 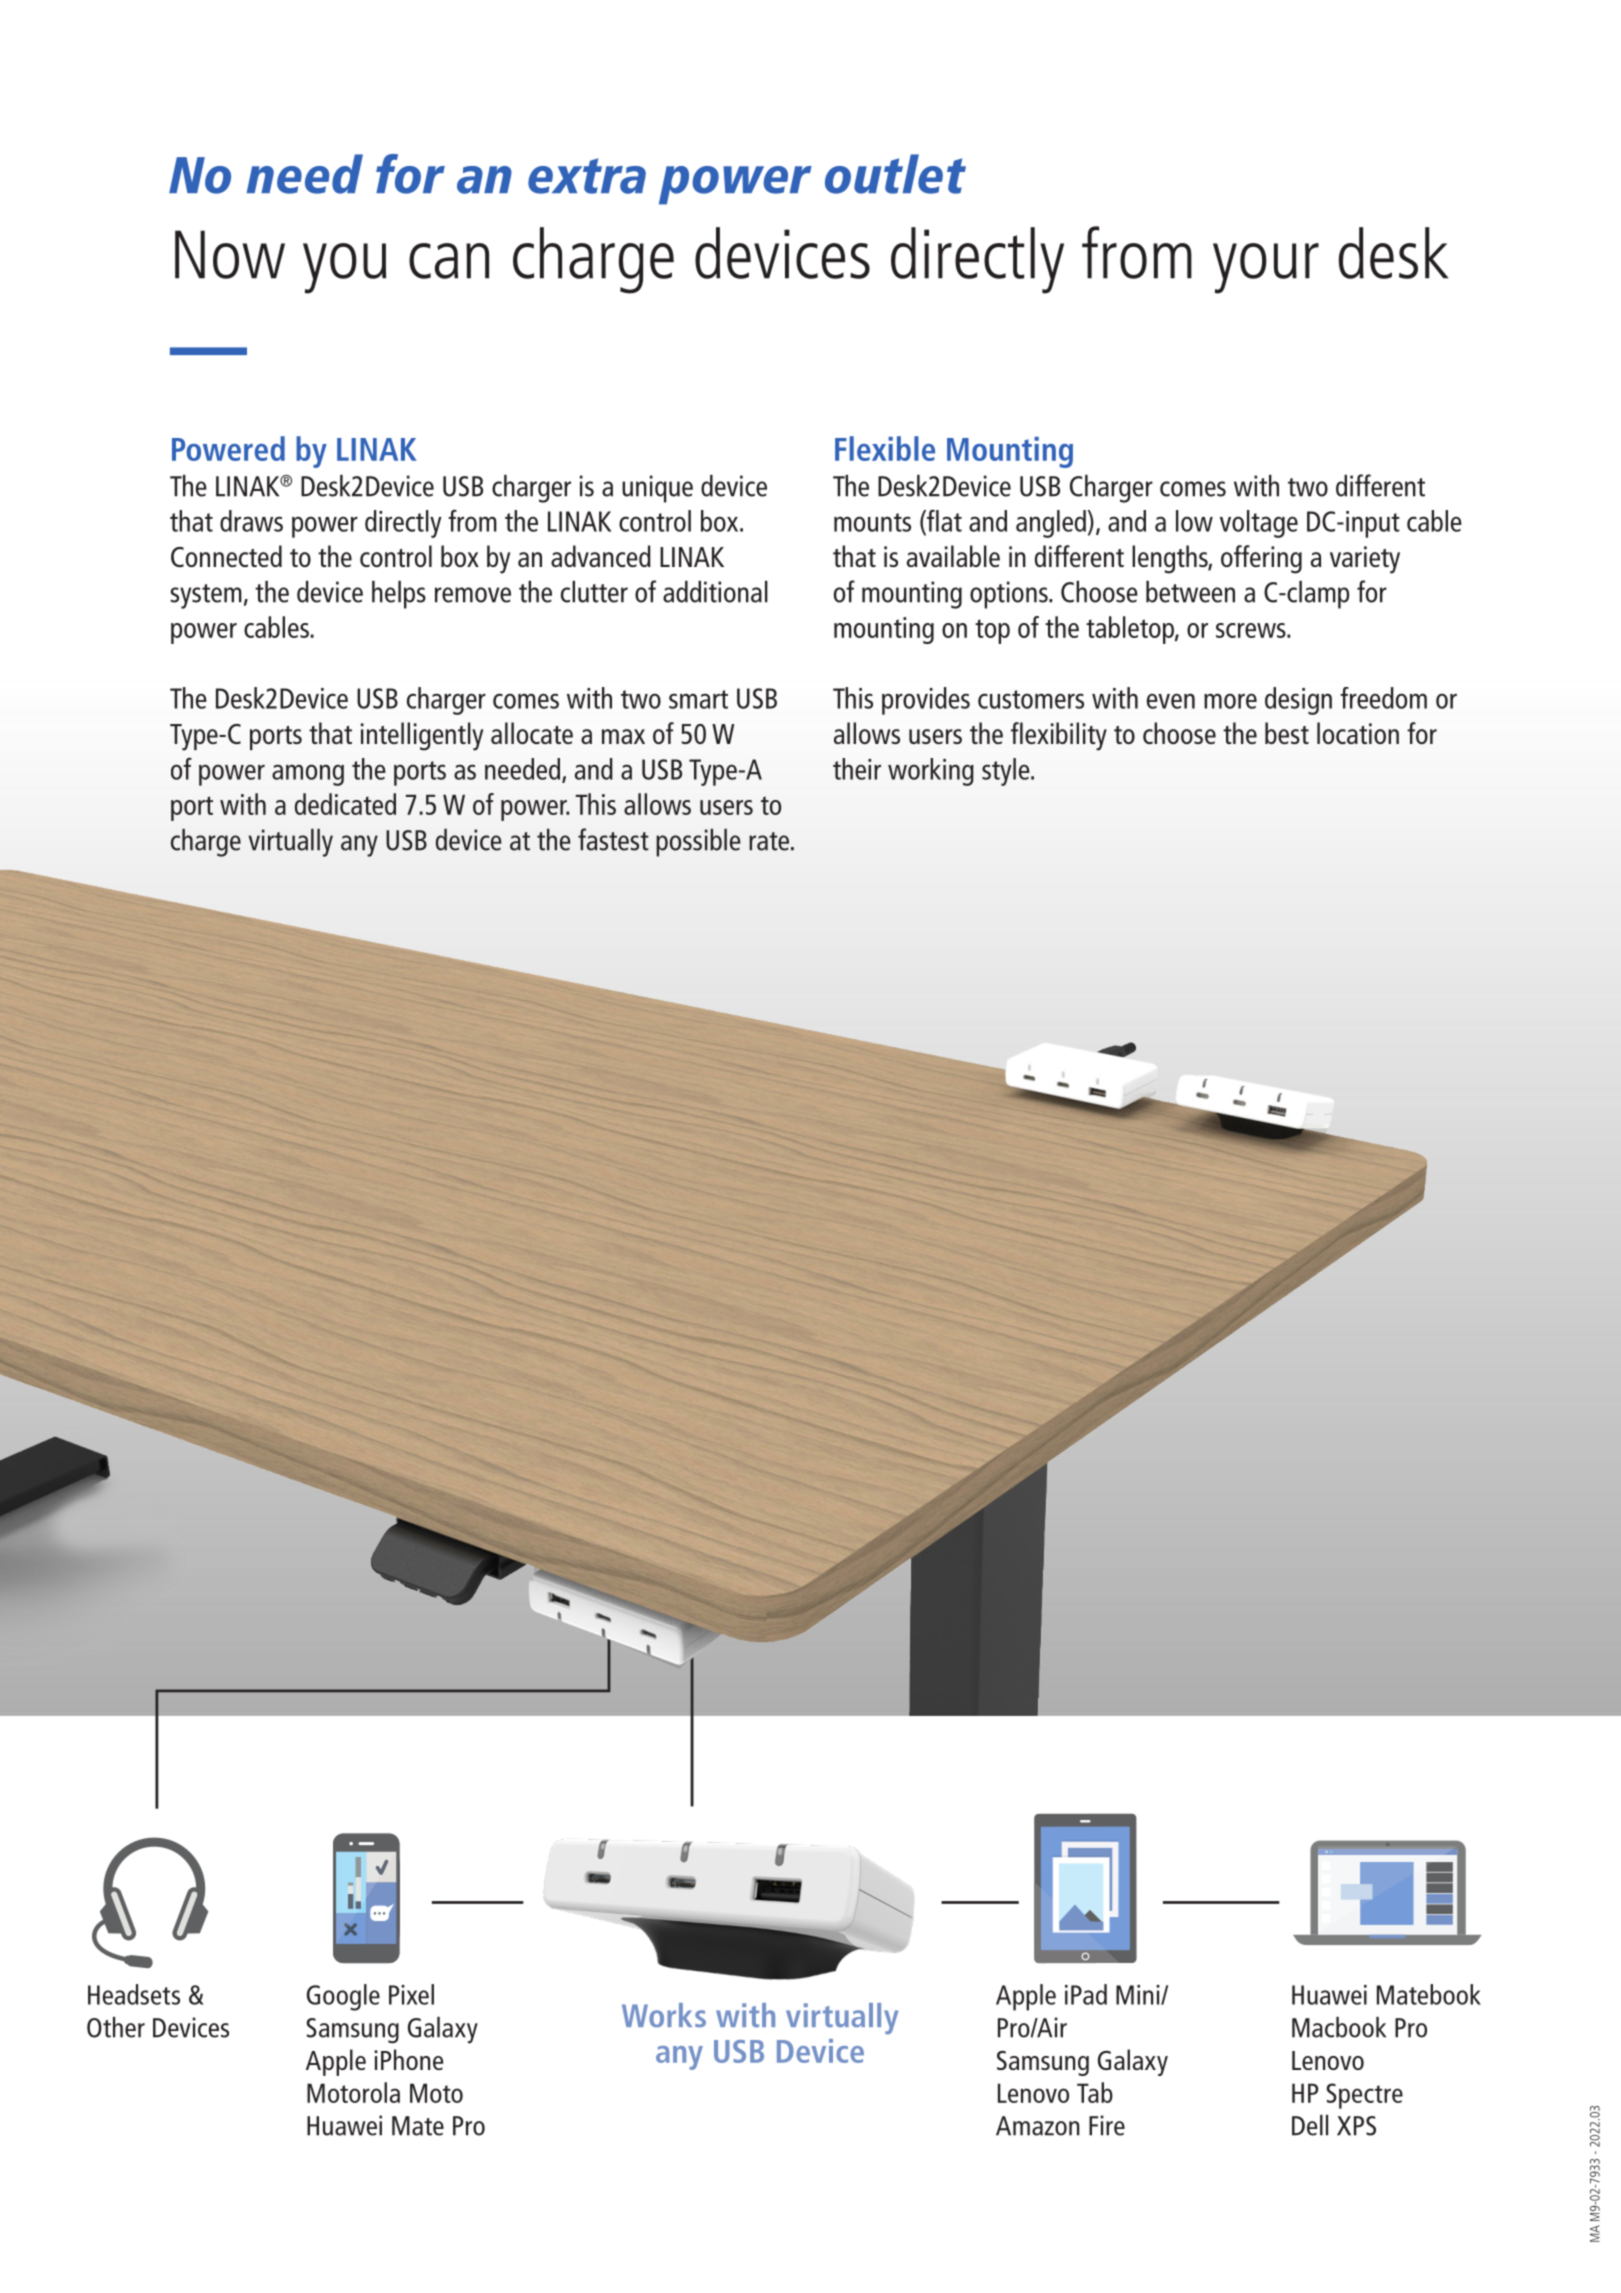 What do you see at coordinates (1266, 268) in the image?
I see `your` at bounding box center [1266, 268].
